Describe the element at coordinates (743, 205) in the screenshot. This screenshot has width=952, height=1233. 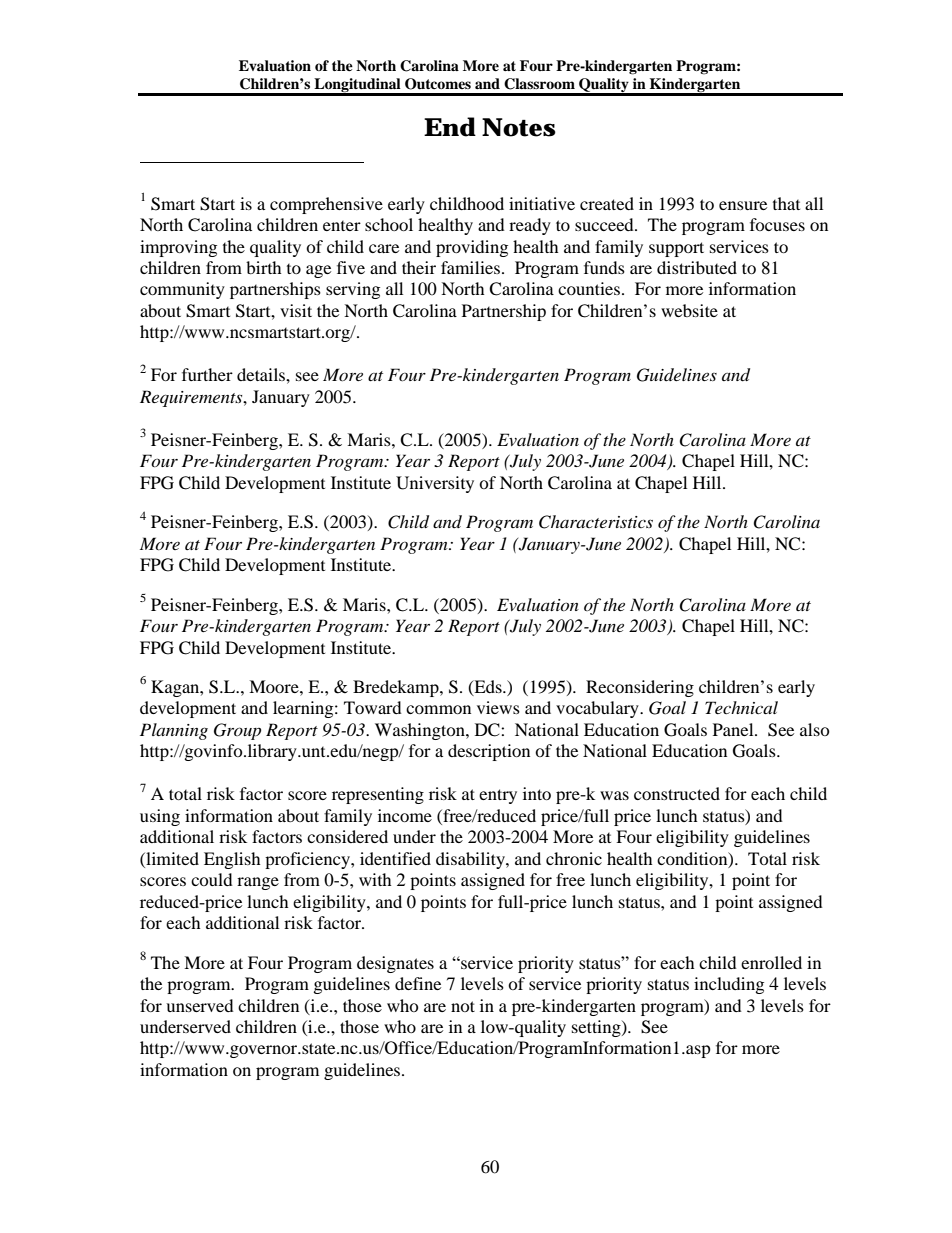
I see `ensure` at that location.
